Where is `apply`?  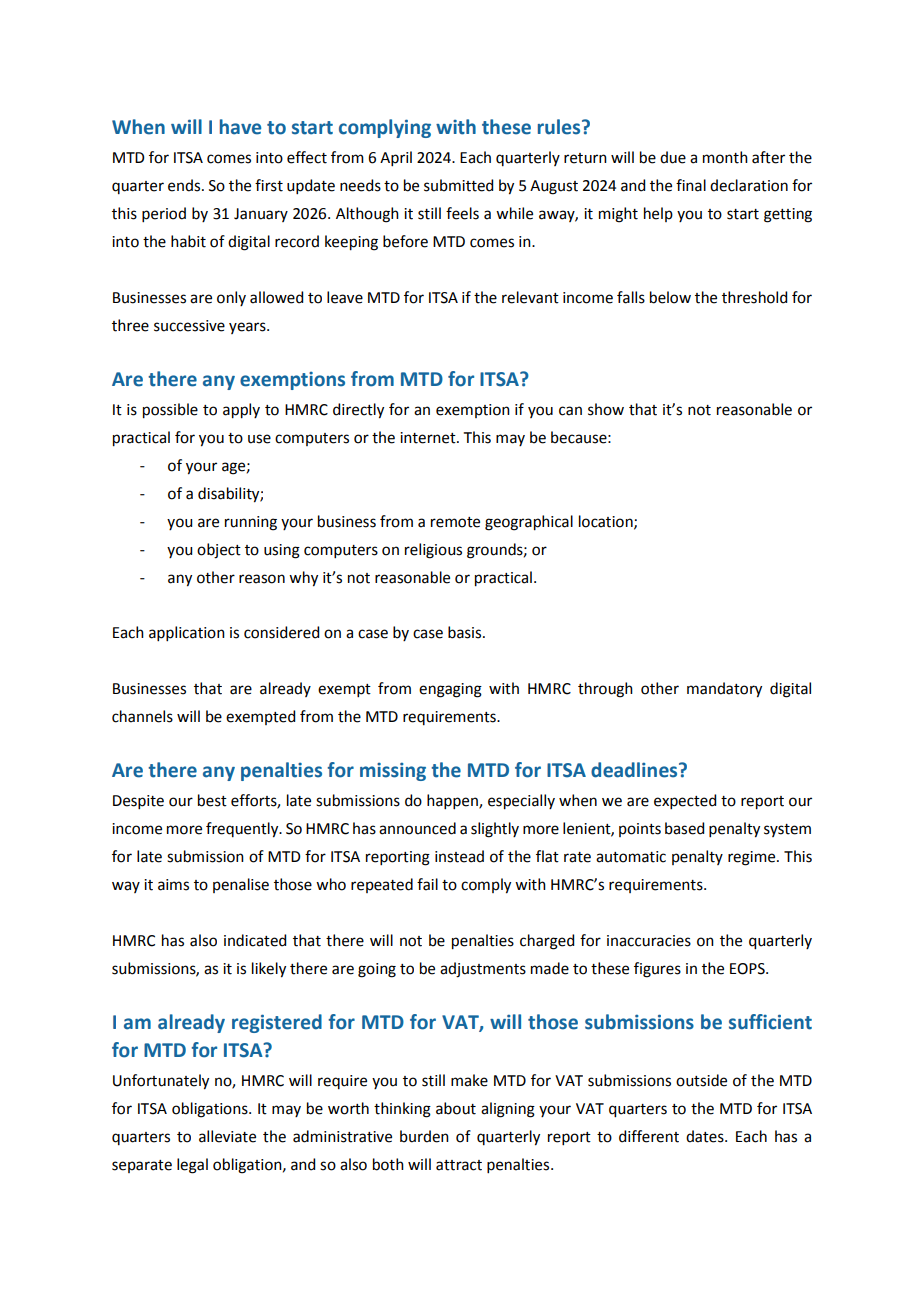 apply is located at coordinates (241, 411).
